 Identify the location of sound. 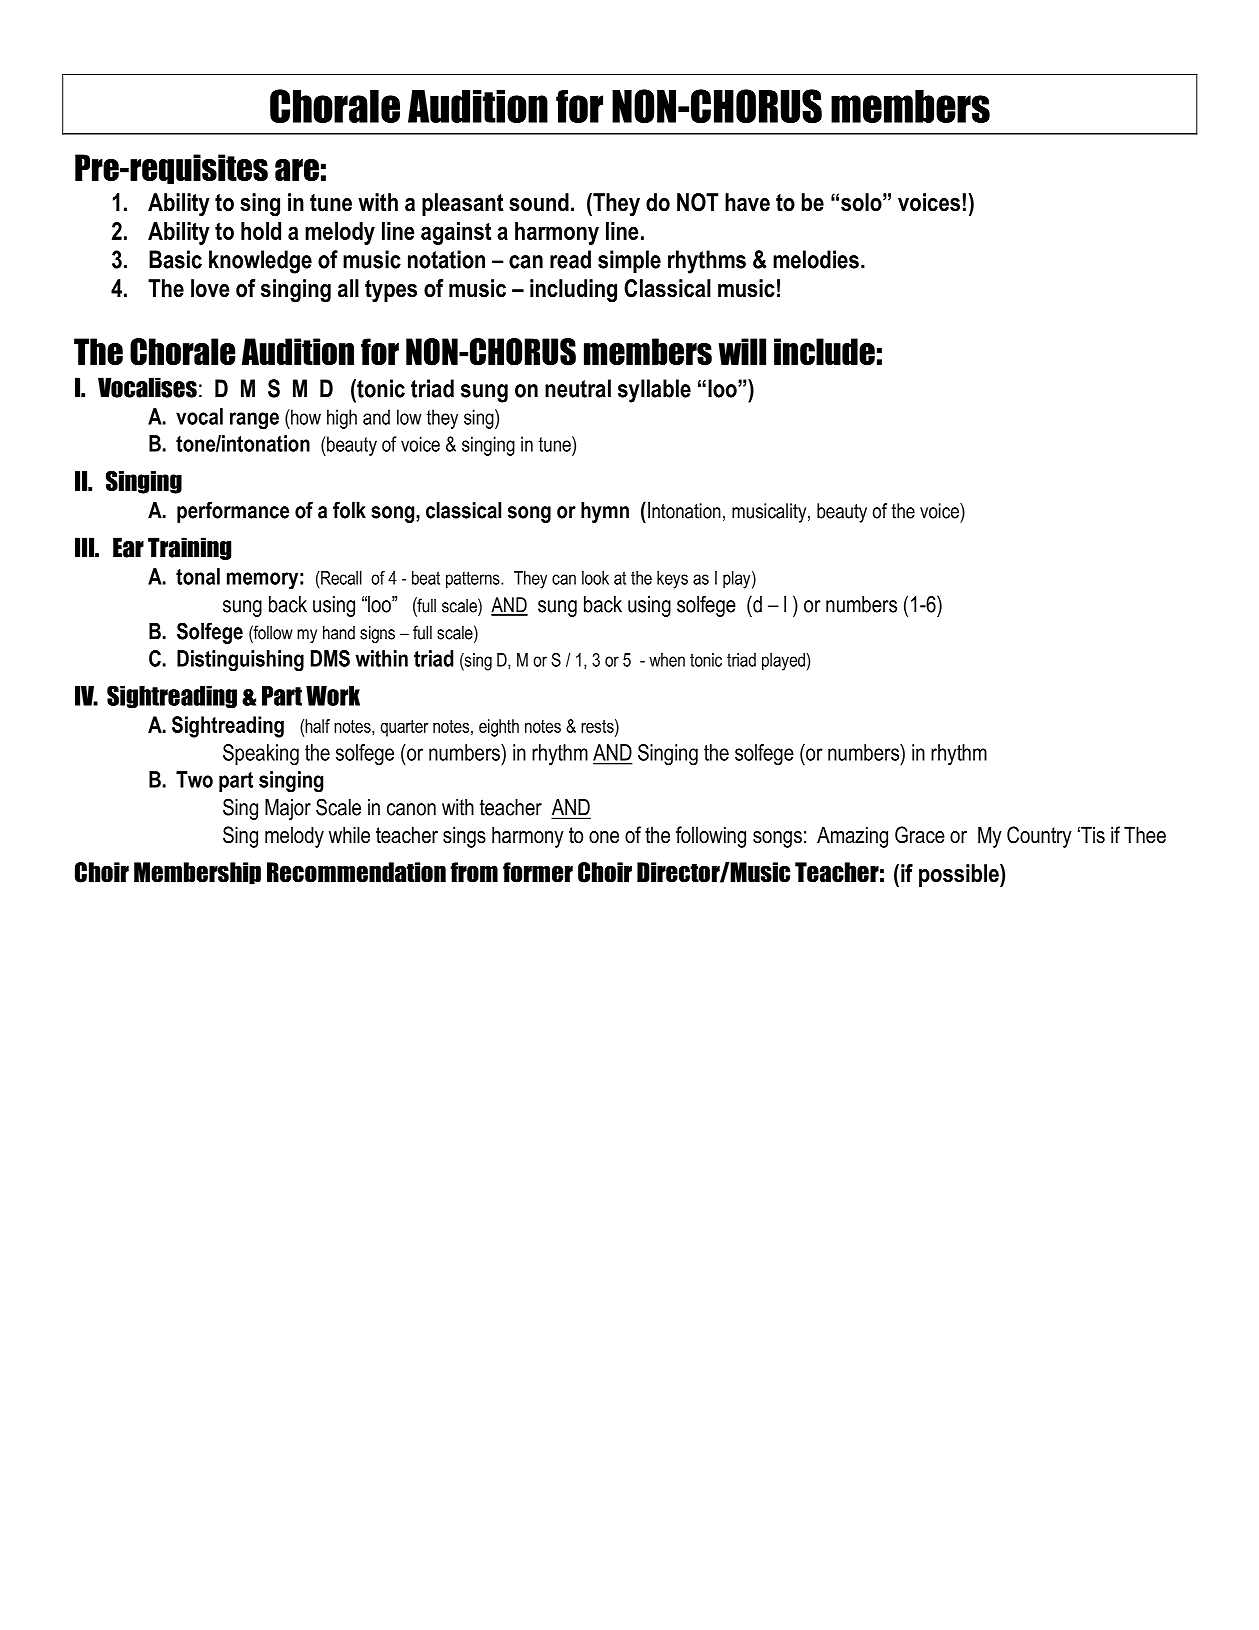
(539, 202).
